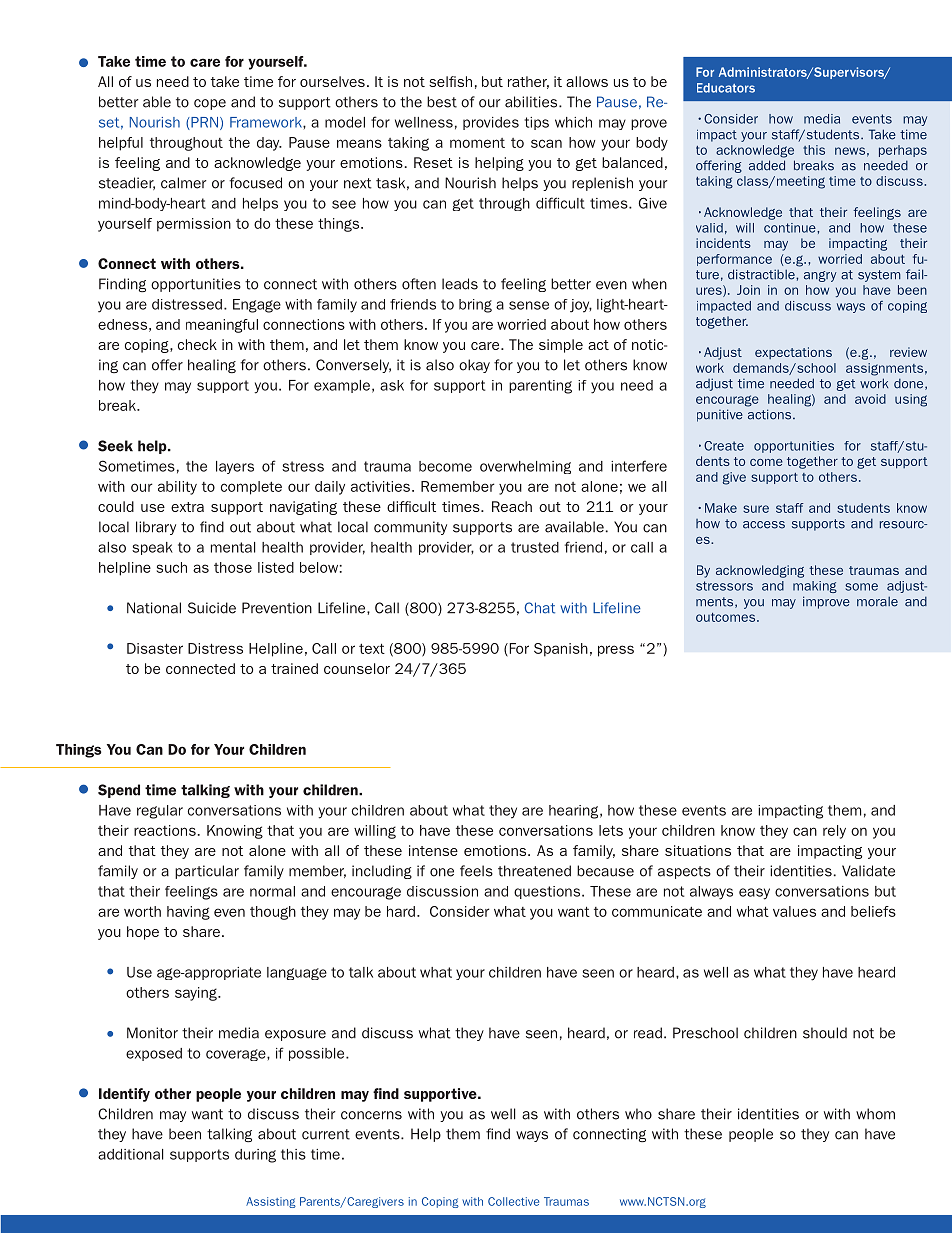 Image resolution: width=952 pixels, height=1233 pixels. I want to click on check, so click(197, 344).
